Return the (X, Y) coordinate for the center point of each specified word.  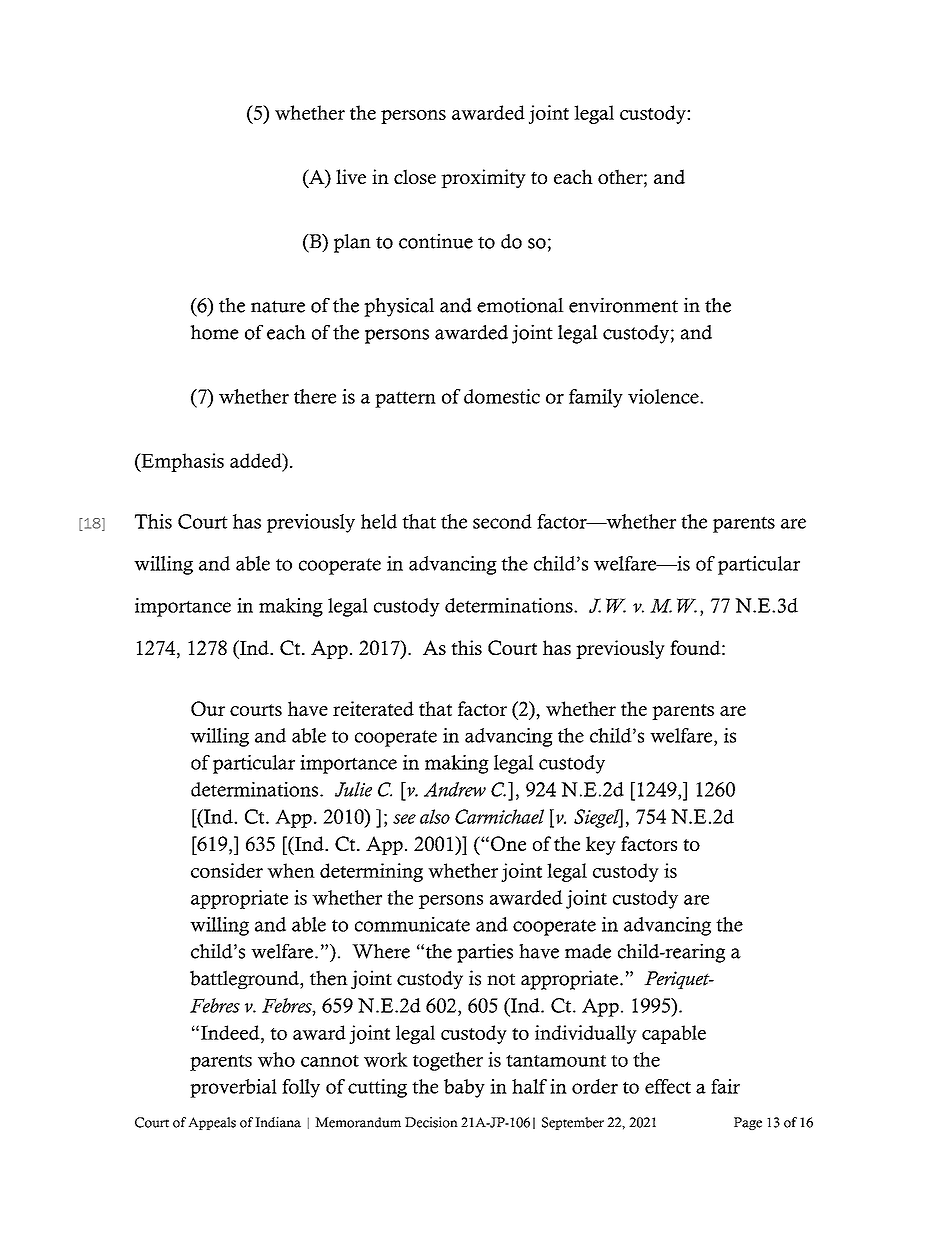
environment (623, 305)
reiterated (373, 708)
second (502, 521)
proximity (483, 178)
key (601, 845)
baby (464, 1088)
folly (301, 1088)
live (351, 176)
